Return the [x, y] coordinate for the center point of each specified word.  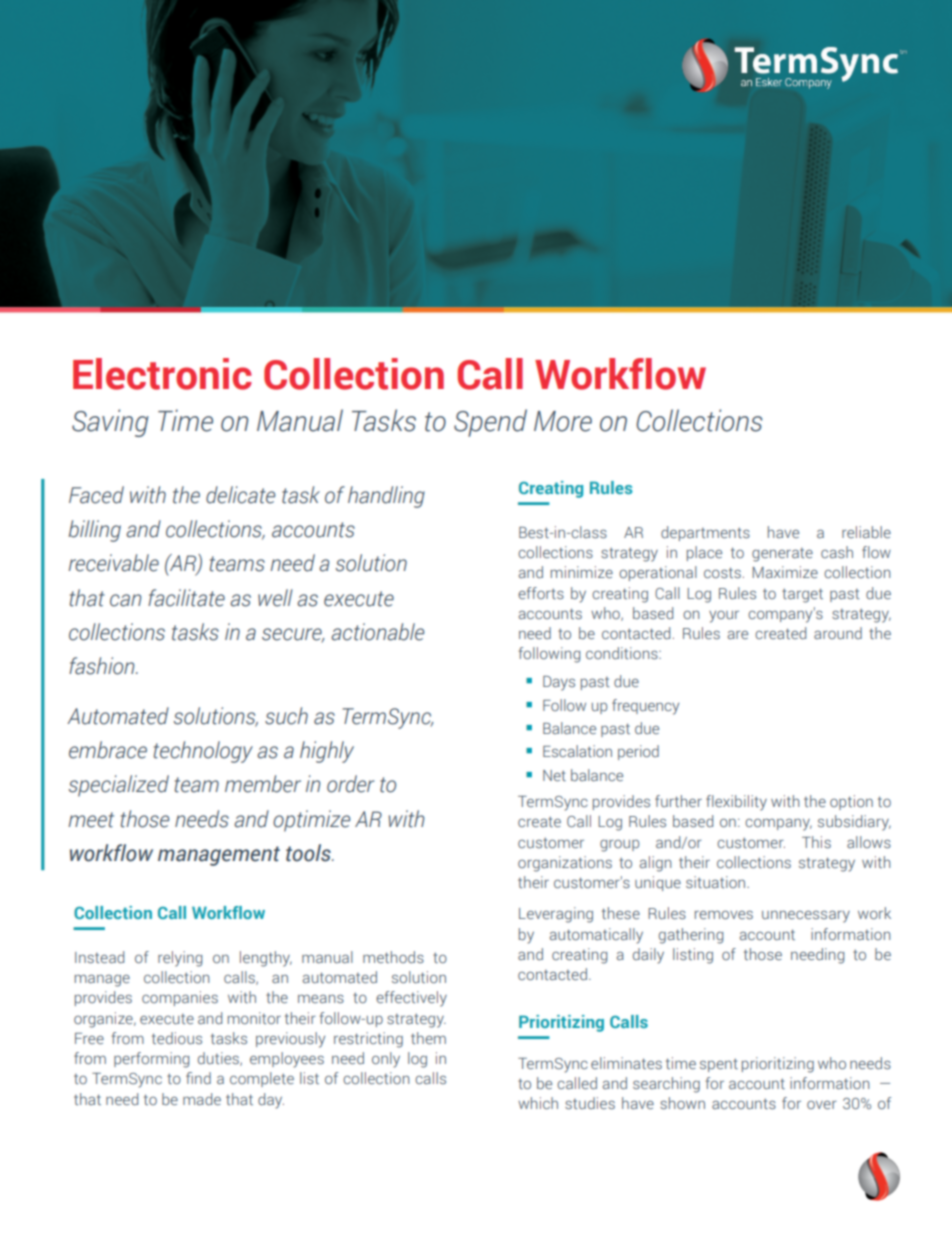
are [738, 635]
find [198, 1078]
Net [554, 775]
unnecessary [806, 916]
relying [180, 959]
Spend [490, 423]
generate [782, 555]
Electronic [162, 374]
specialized [119, 786]
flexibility [736, 803]
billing [94, 531]
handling [386, 497]
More [563, 421]
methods [393, 957]
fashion [103, 666]
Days [559, 683]
